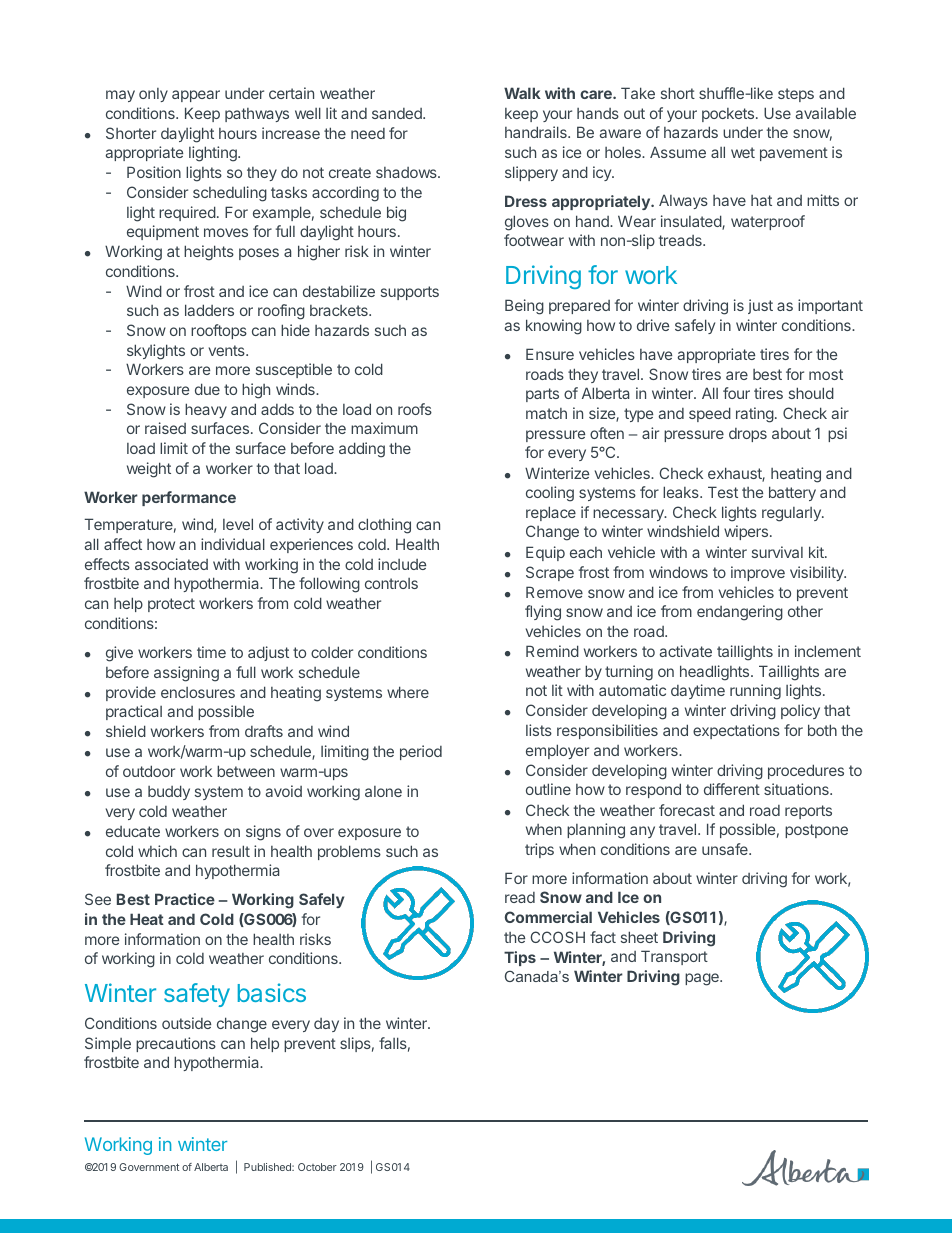  I want to click on roofs, so click(415, 409).
